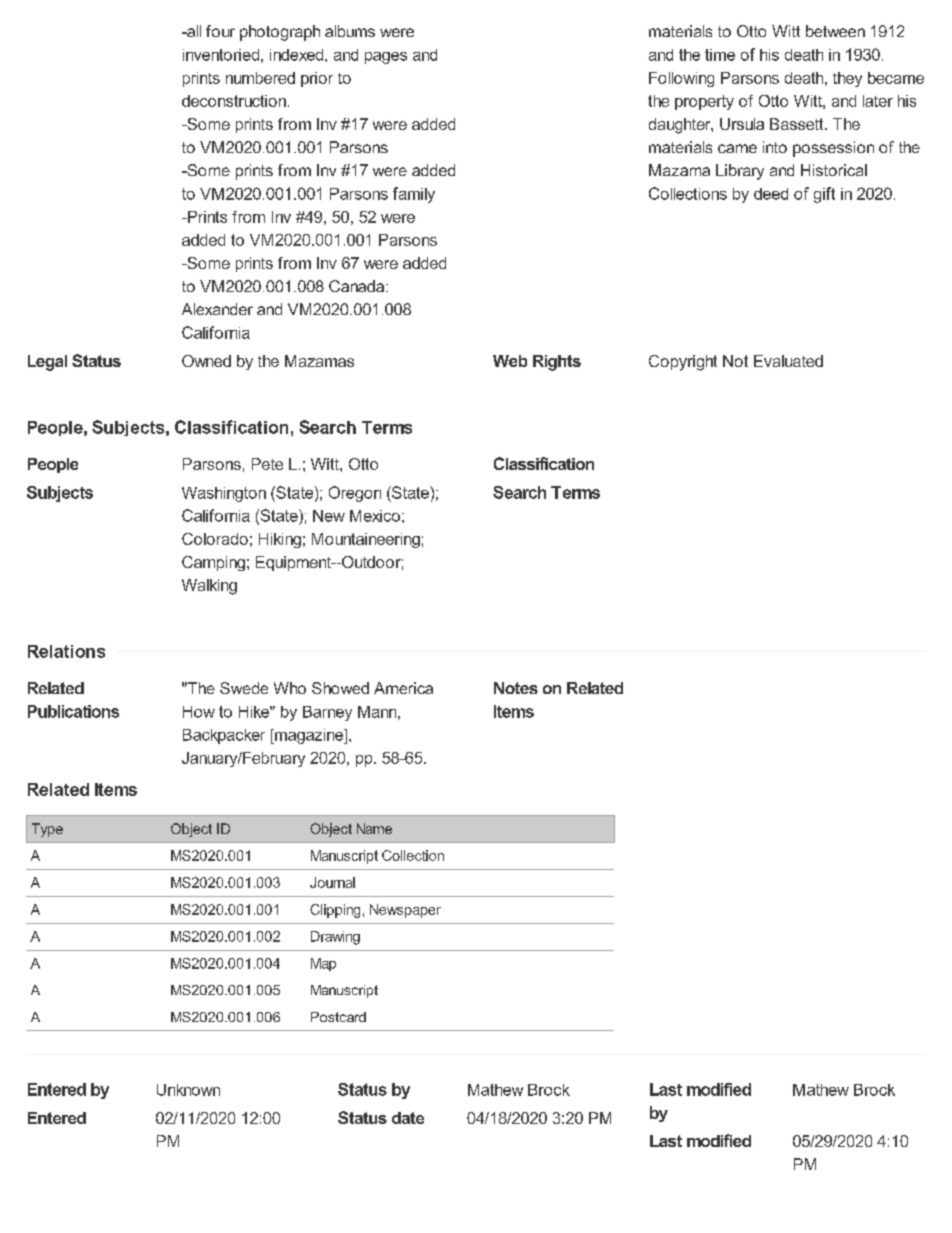 This screenshot has width=952, height=1233. I want to click on all, so click(193, 31).
